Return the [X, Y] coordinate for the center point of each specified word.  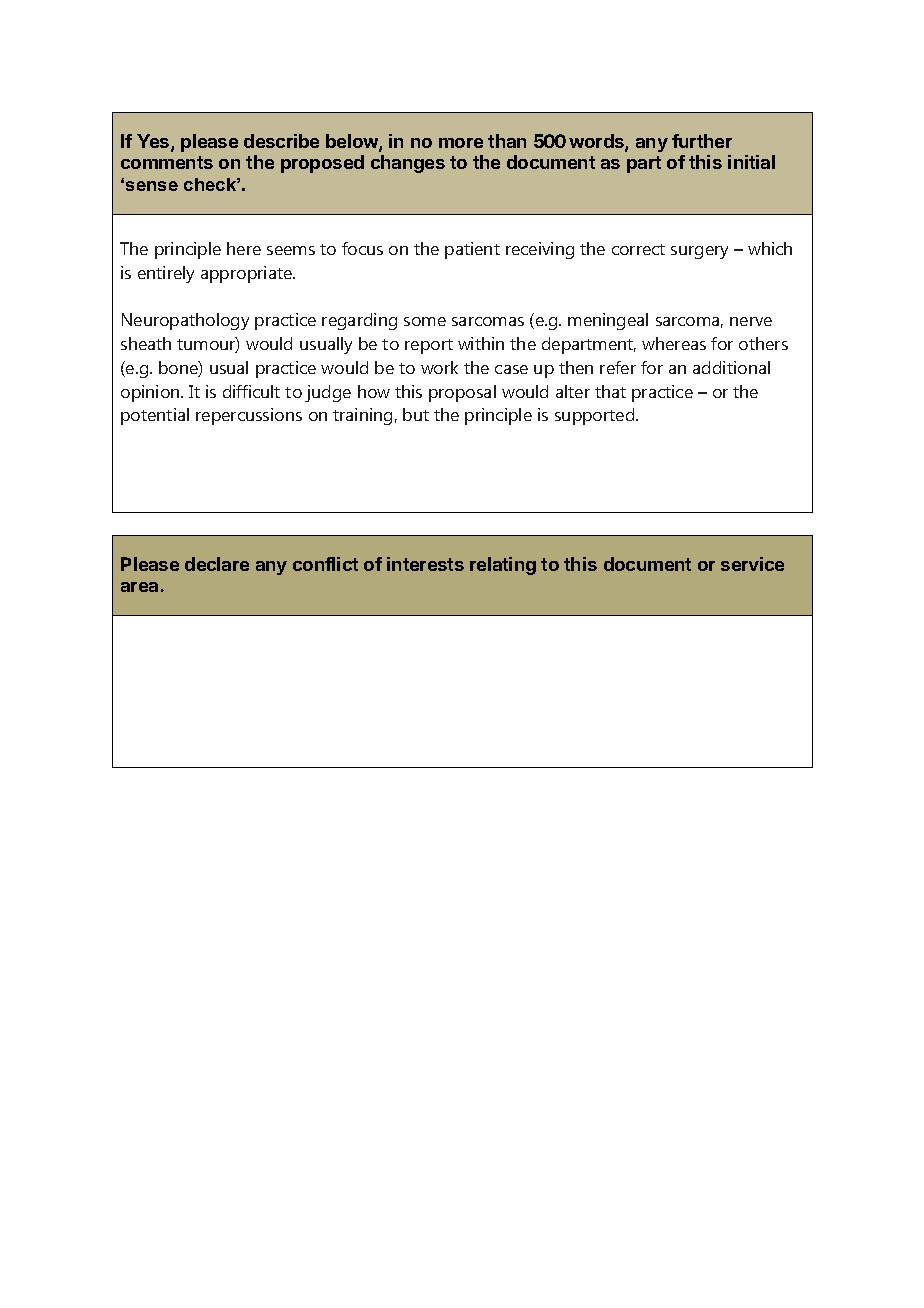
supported [596, 416]
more [461, 143]
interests [425, 564]
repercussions [249, 416]
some [425, 321]
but [416, 414]
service [752, 564]
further [702, 141]
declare [217, 564]
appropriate [247, 274]
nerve [751, 321]
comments [167, 162]
